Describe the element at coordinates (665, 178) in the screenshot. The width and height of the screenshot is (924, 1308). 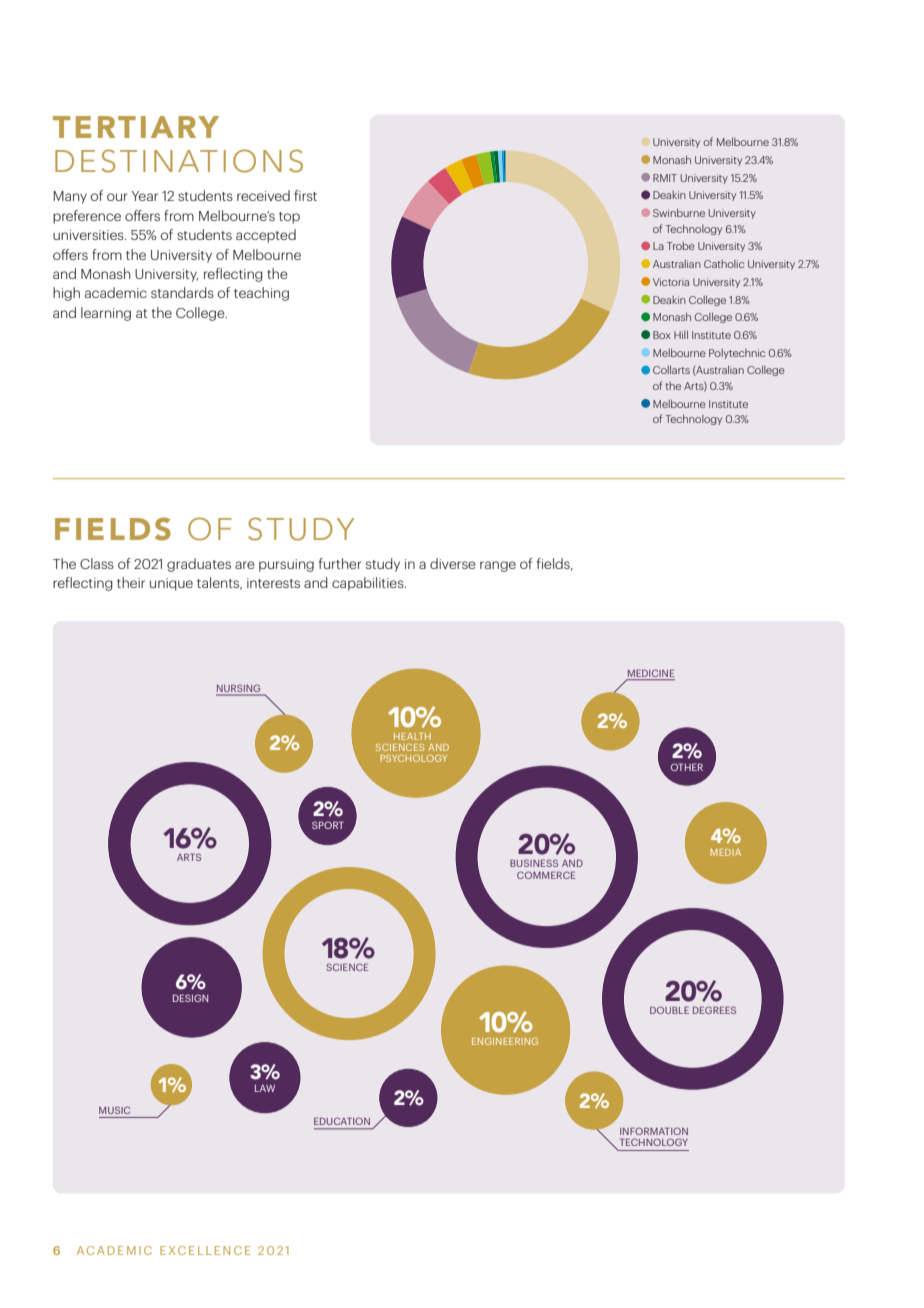
I see `RMIT` at that location.
